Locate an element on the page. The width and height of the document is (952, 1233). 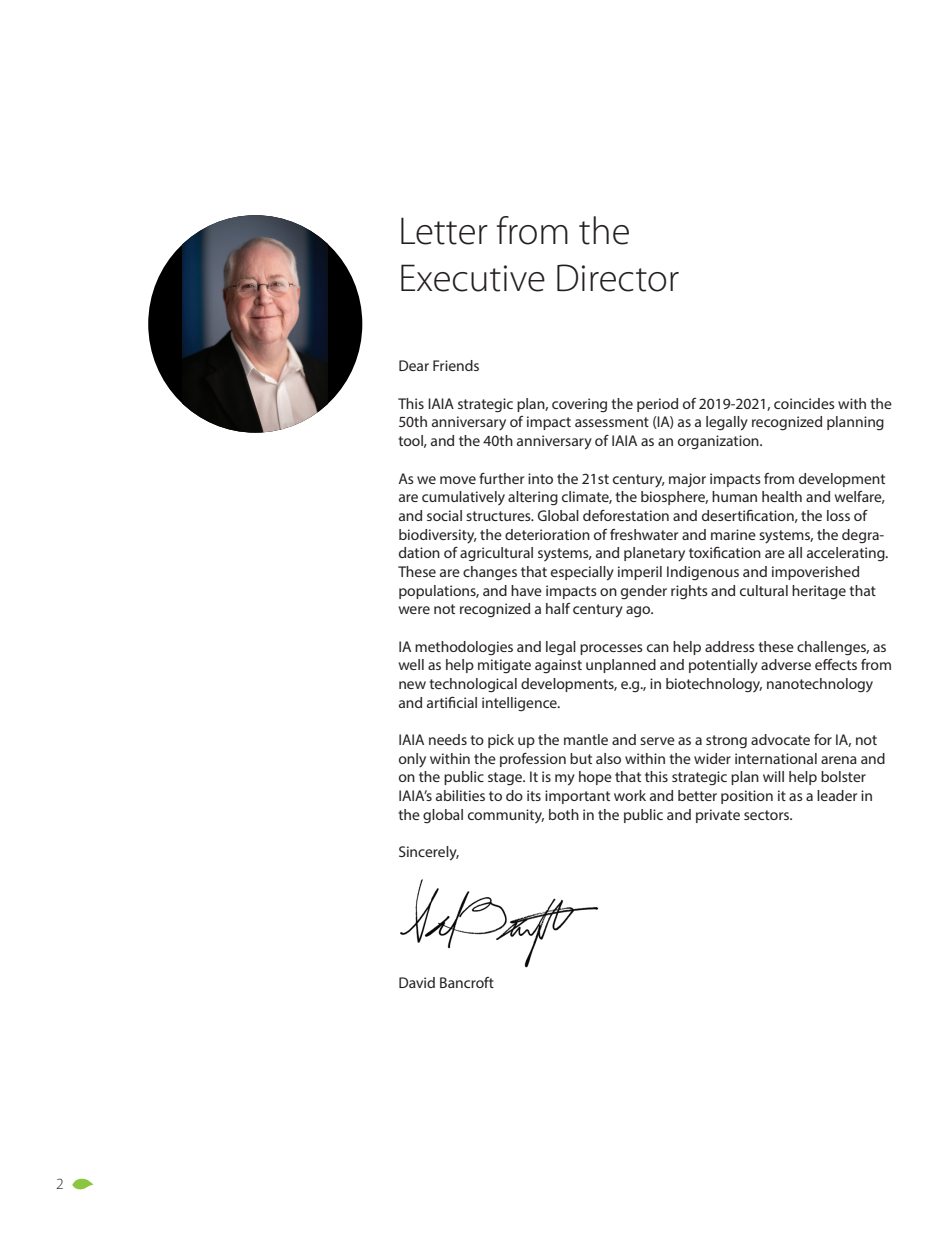
heritage is located at coordinates (819, 592).
